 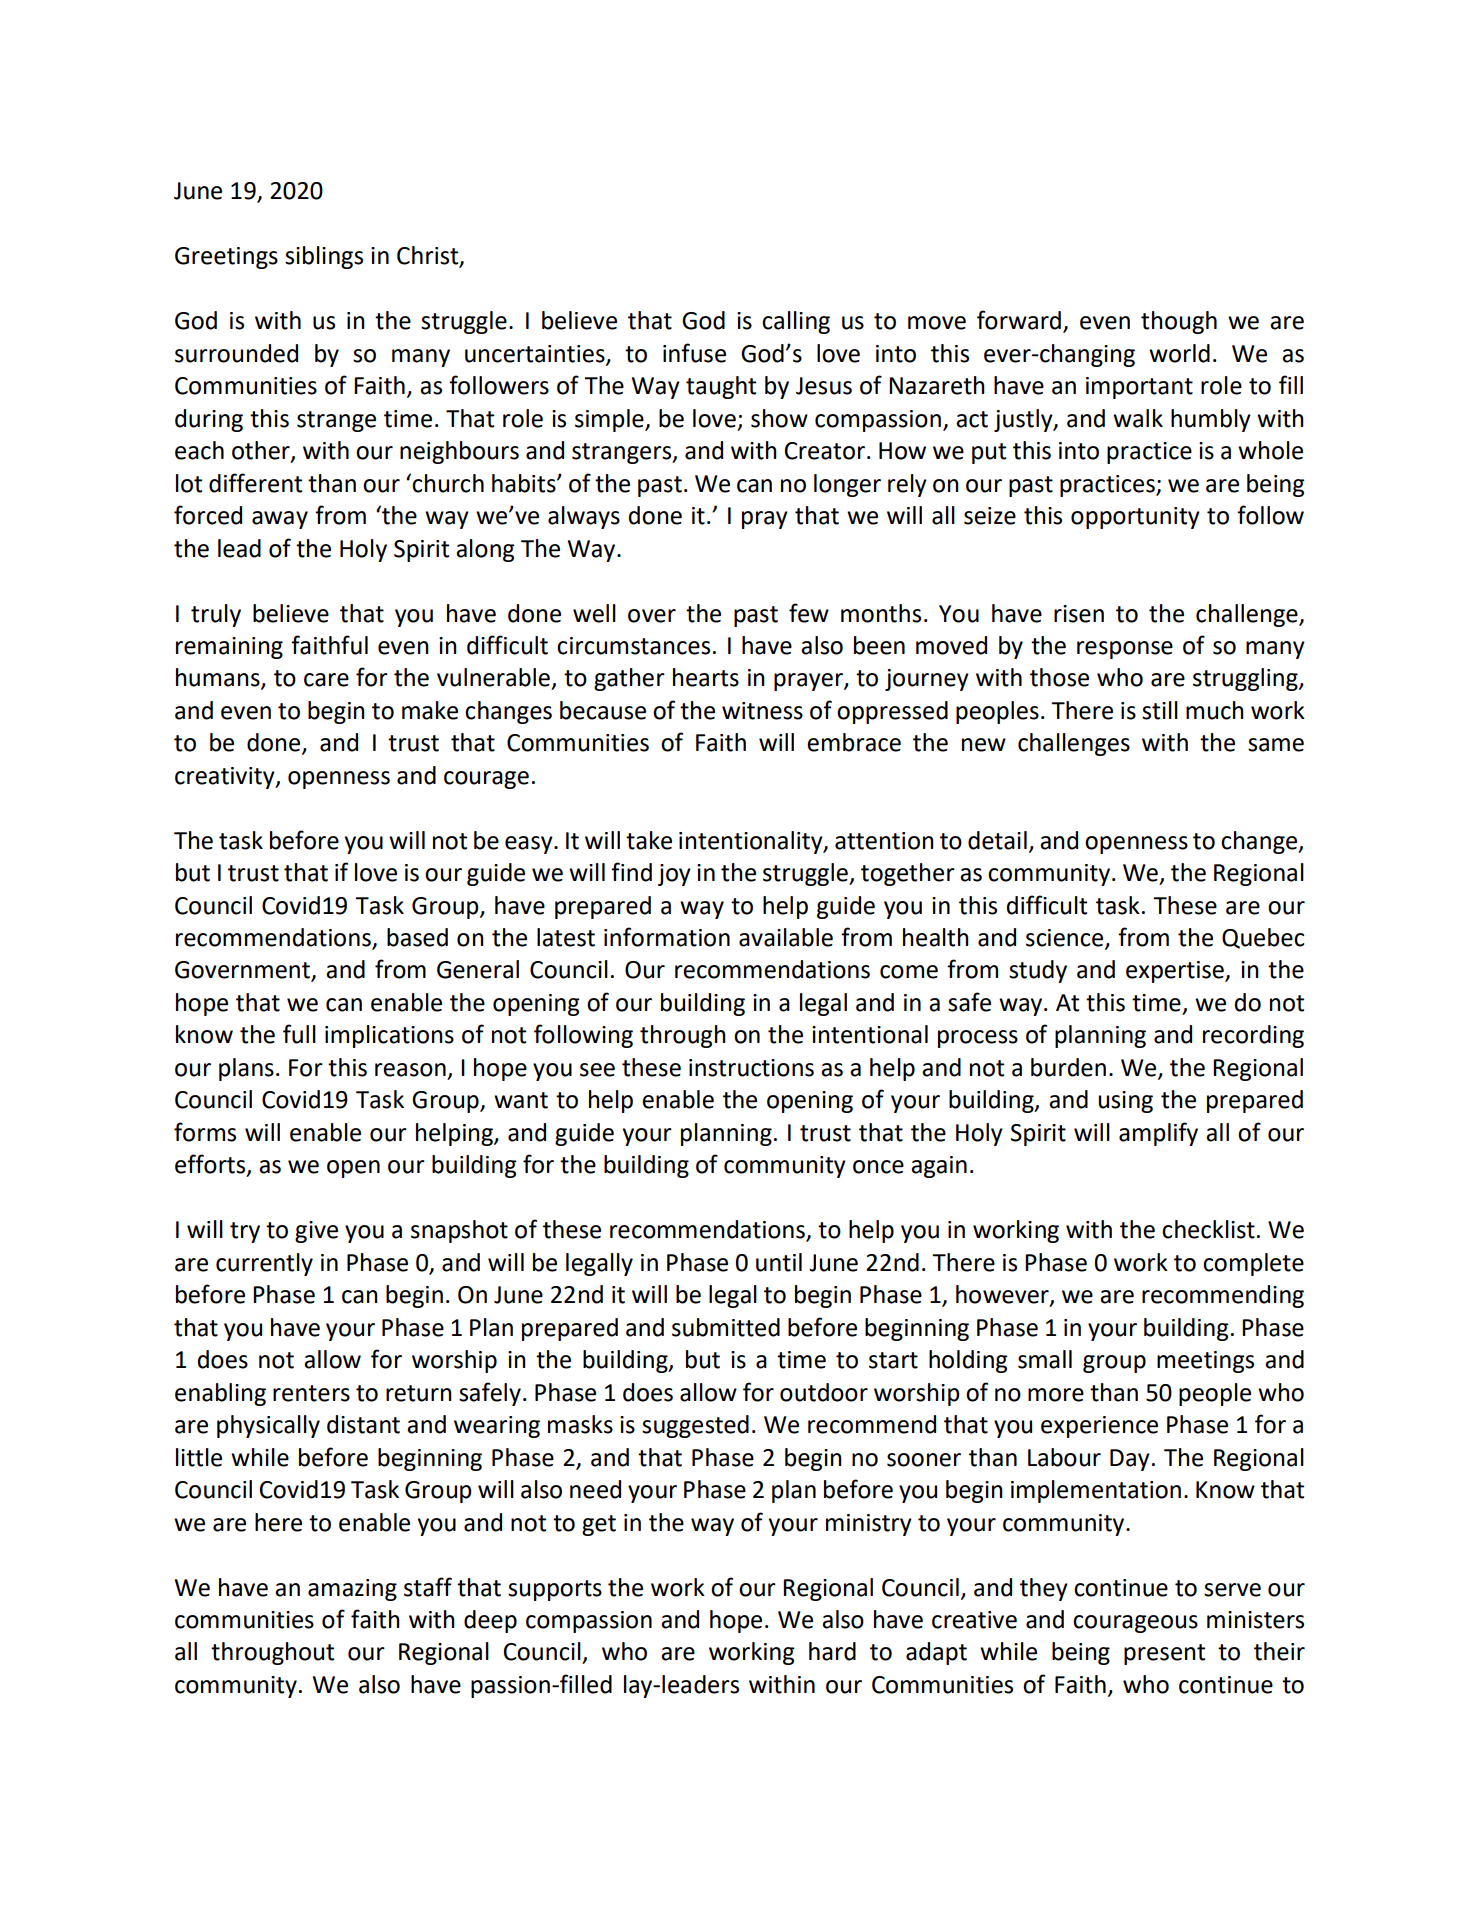 What do you see at coordinates (1176, 972) in the screenshot?
I see `expertise` at bounding box center [1176, 972].
